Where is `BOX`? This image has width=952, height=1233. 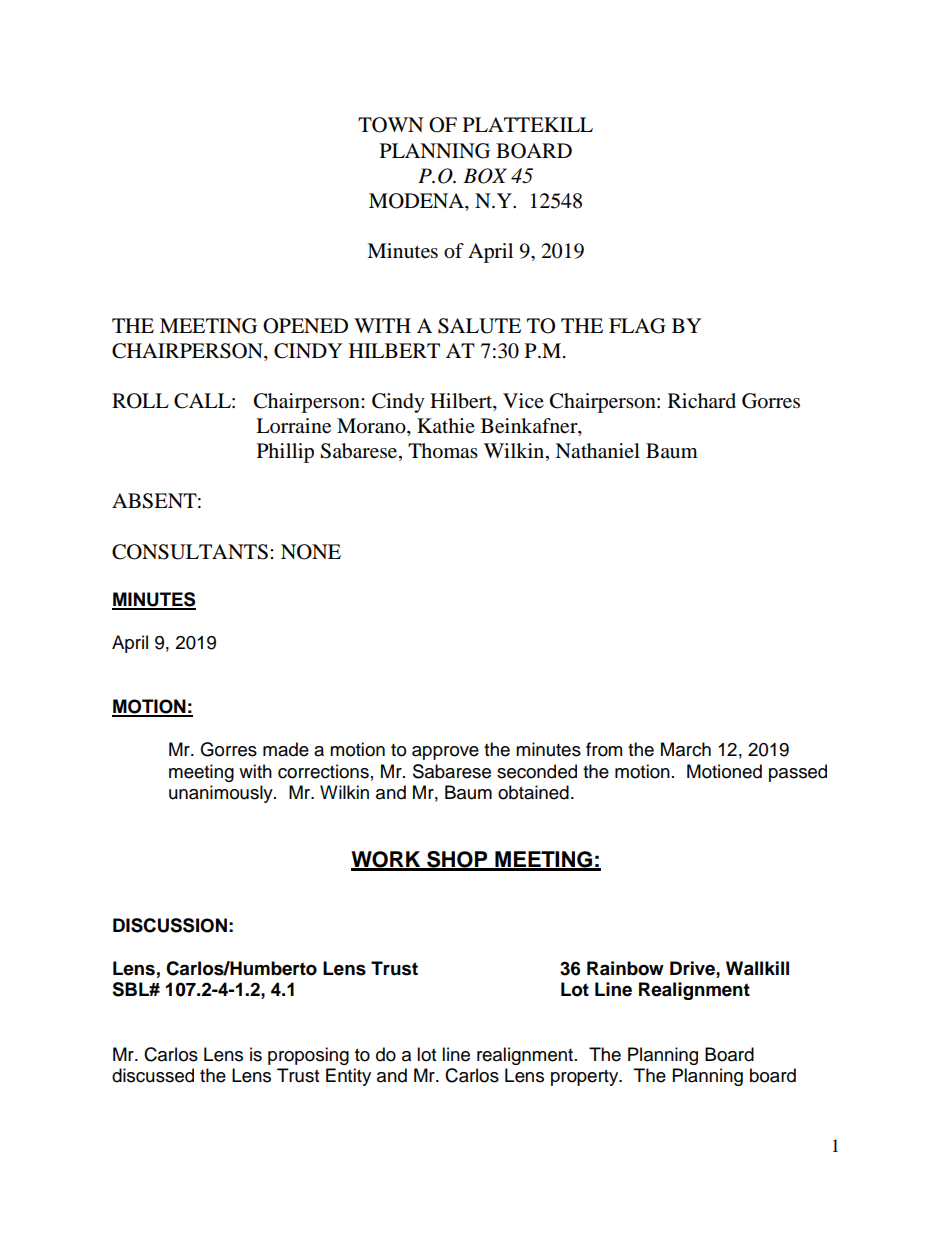
BOX is located at coordinates (485, 176).
